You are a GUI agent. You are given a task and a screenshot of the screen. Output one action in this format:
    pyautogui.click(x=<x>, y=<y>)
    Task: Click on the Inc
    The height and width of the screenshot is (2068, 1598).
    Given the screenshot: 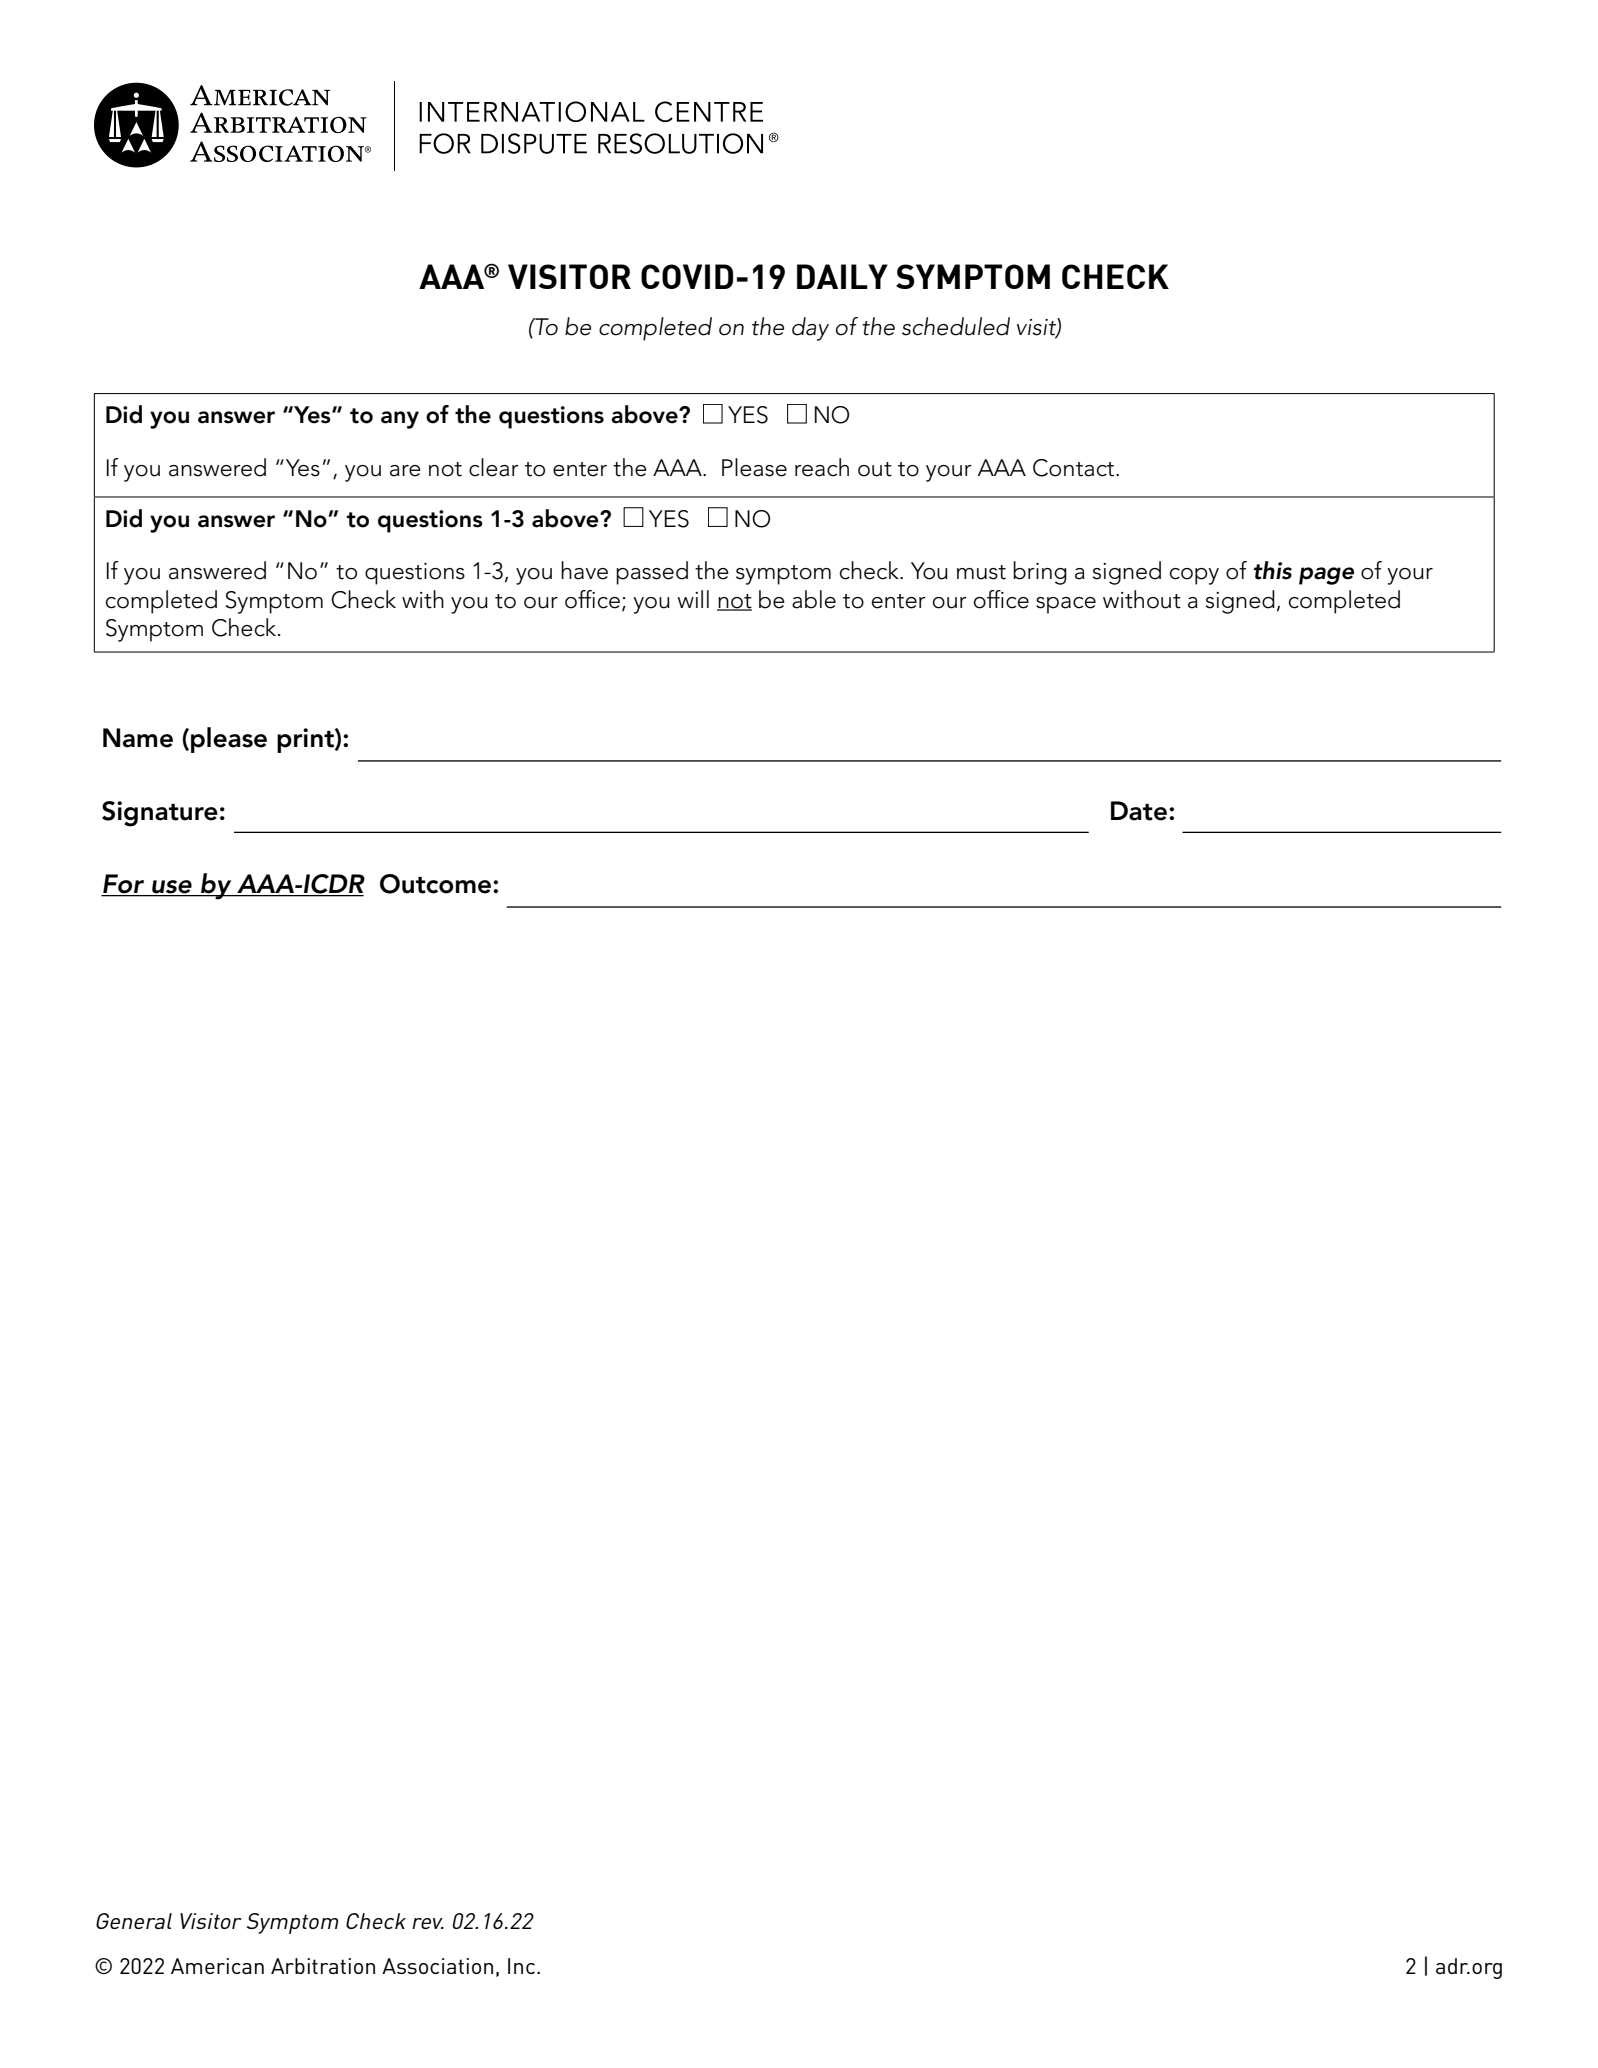 What is the action you would take?
    pyautogui.click(x=521, y=1966)
